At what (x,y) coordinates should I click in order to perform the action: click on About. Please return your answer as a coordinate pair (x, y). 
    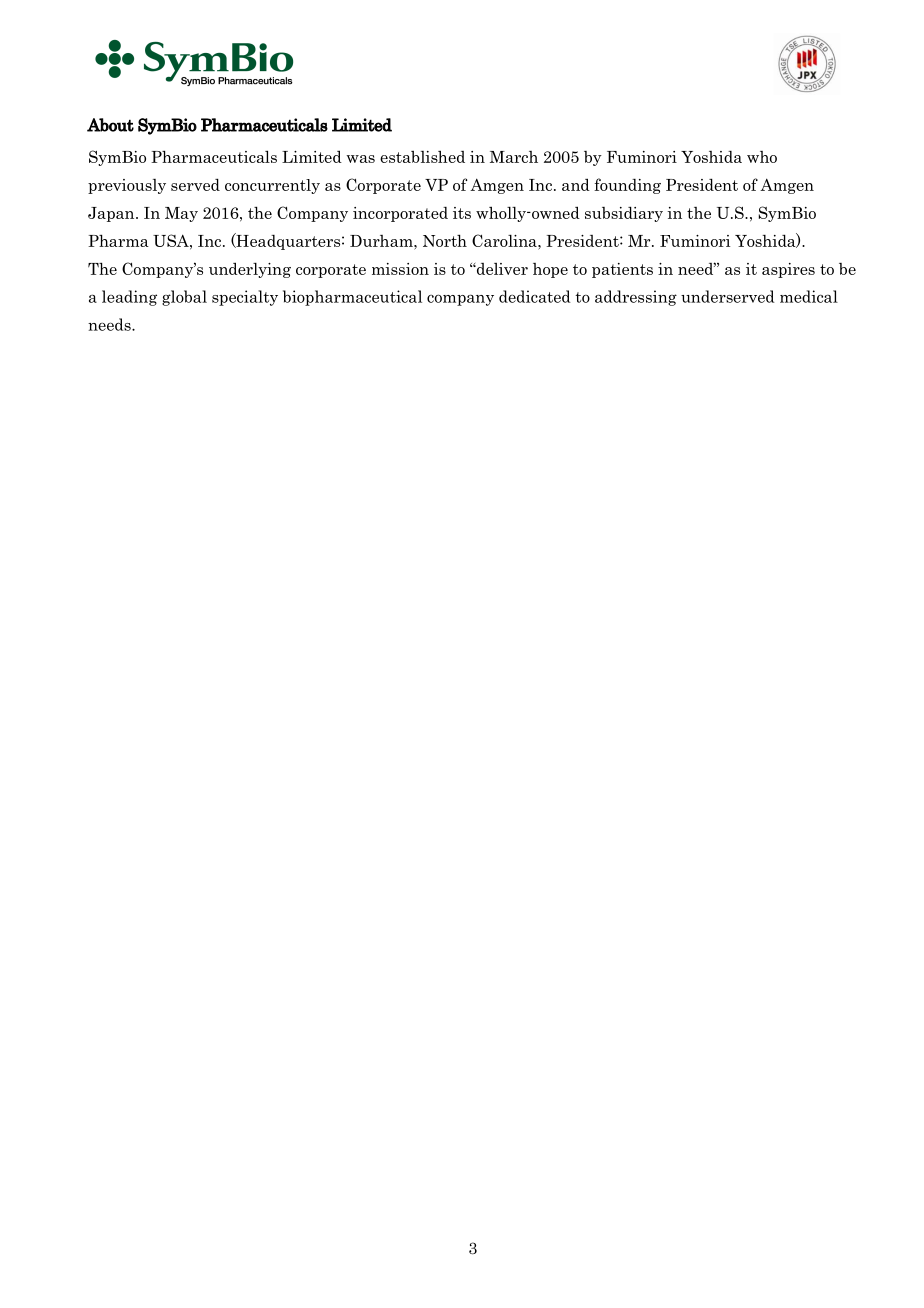
    Looking at the image, I should click on (110, 125).
